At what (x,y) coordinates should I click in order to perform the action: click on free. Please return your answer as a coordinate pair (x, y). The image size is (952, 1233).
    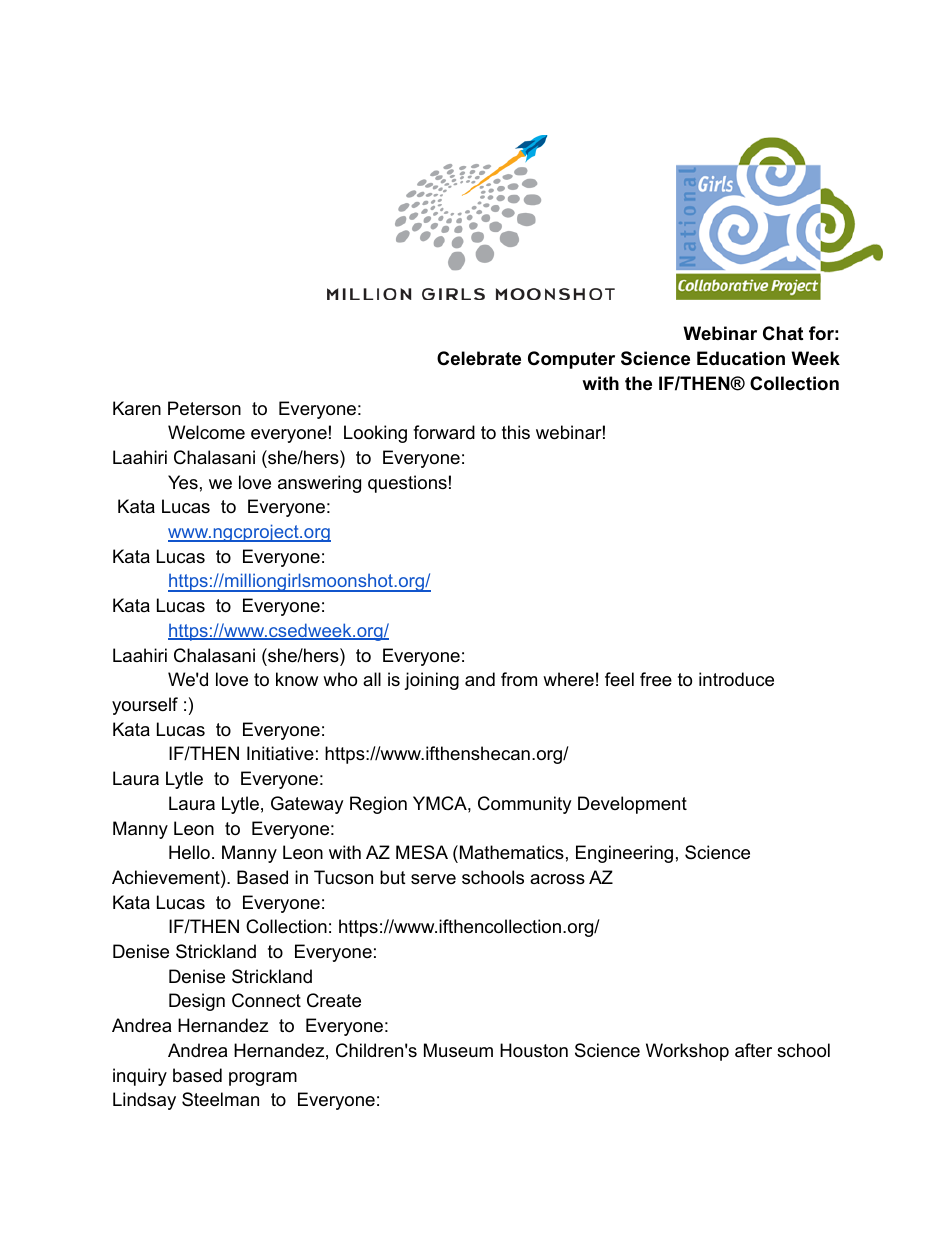
    Looking at the image, I should click on (656, 679).
